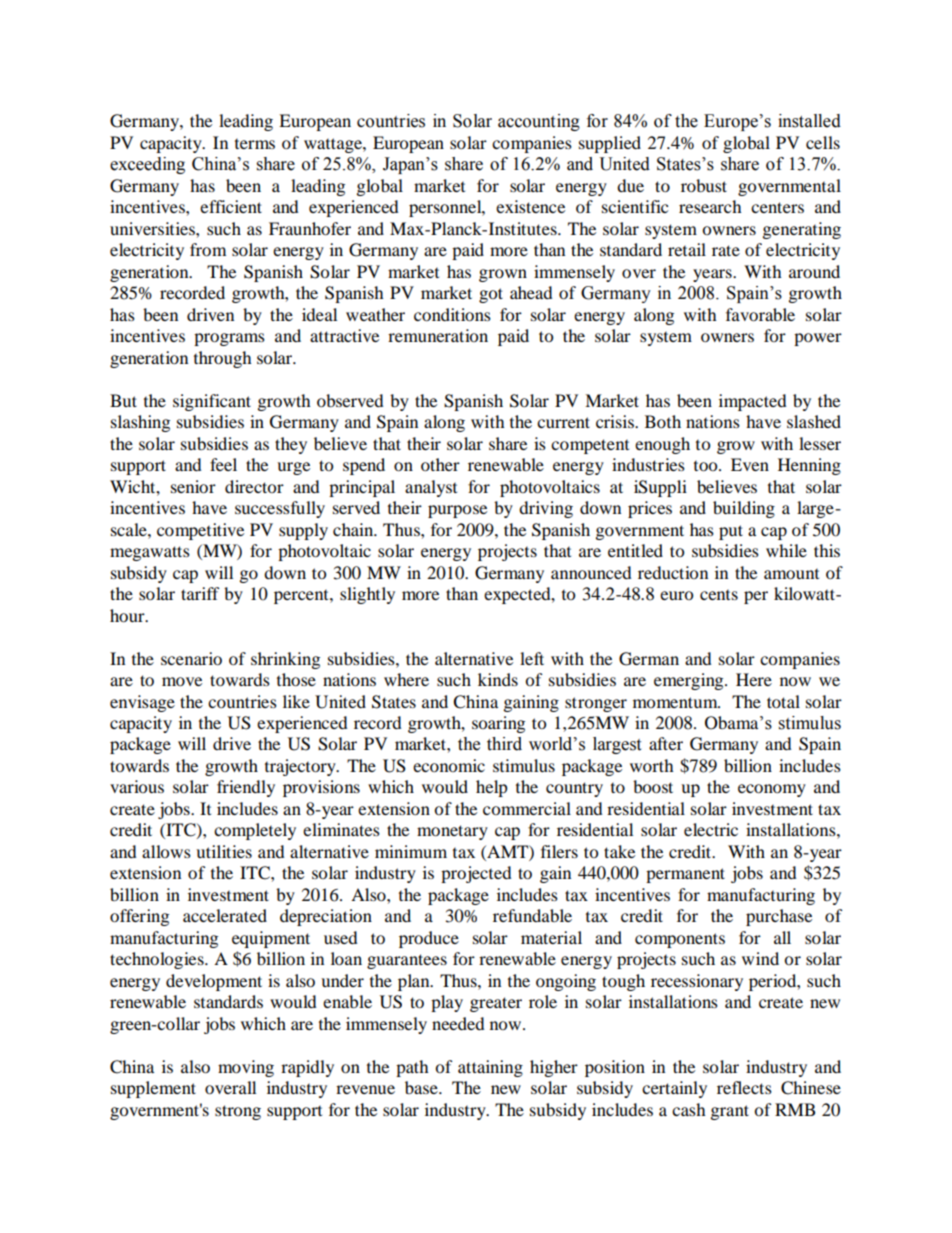  What do you see at coordinates (490, 1068) in the image?
I see `attaining` at bounding box center [490, 1068].
